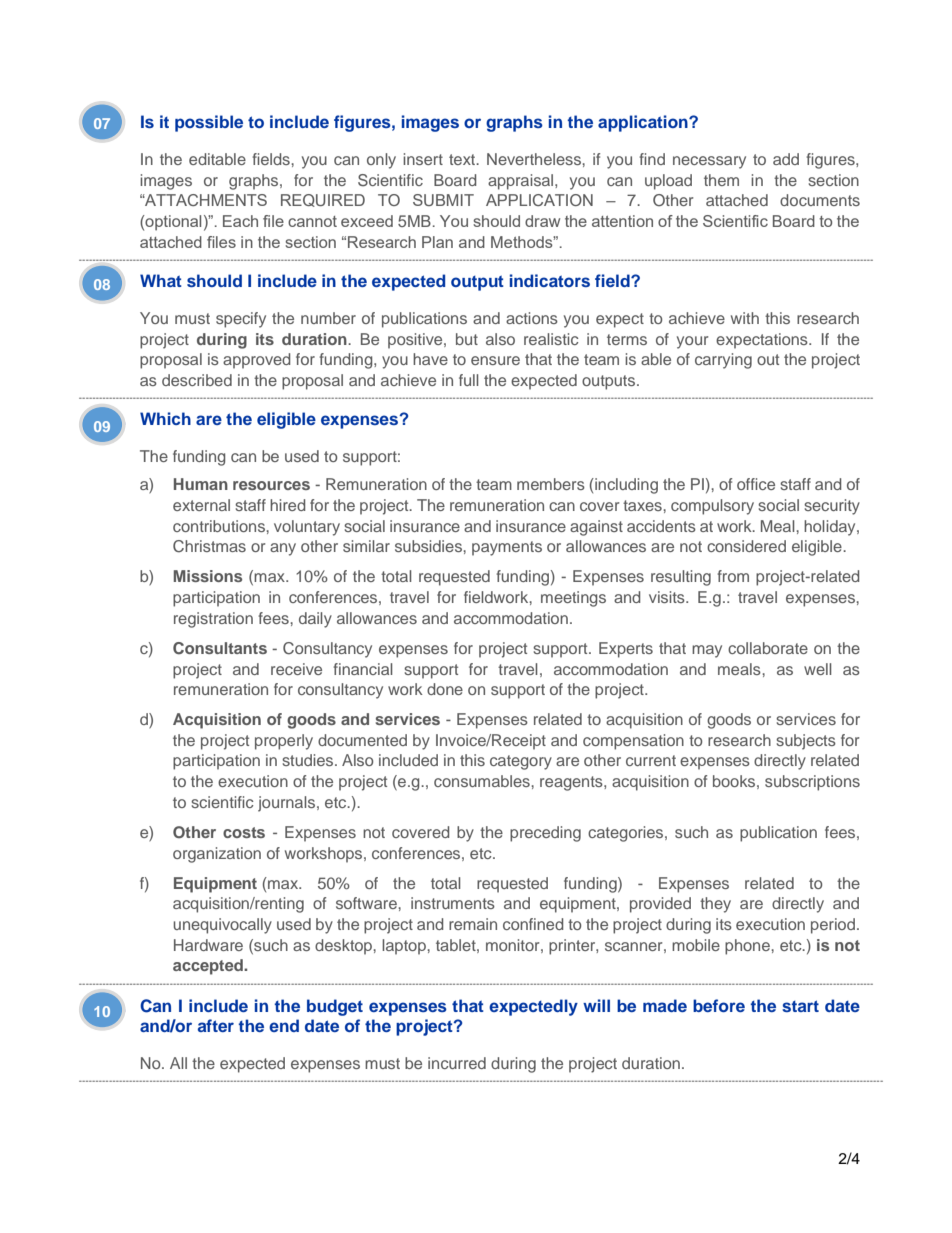 The image size is (952, 1233). Describe the element at coordinates (284, 742) in the image. I see `properly` at that location.
